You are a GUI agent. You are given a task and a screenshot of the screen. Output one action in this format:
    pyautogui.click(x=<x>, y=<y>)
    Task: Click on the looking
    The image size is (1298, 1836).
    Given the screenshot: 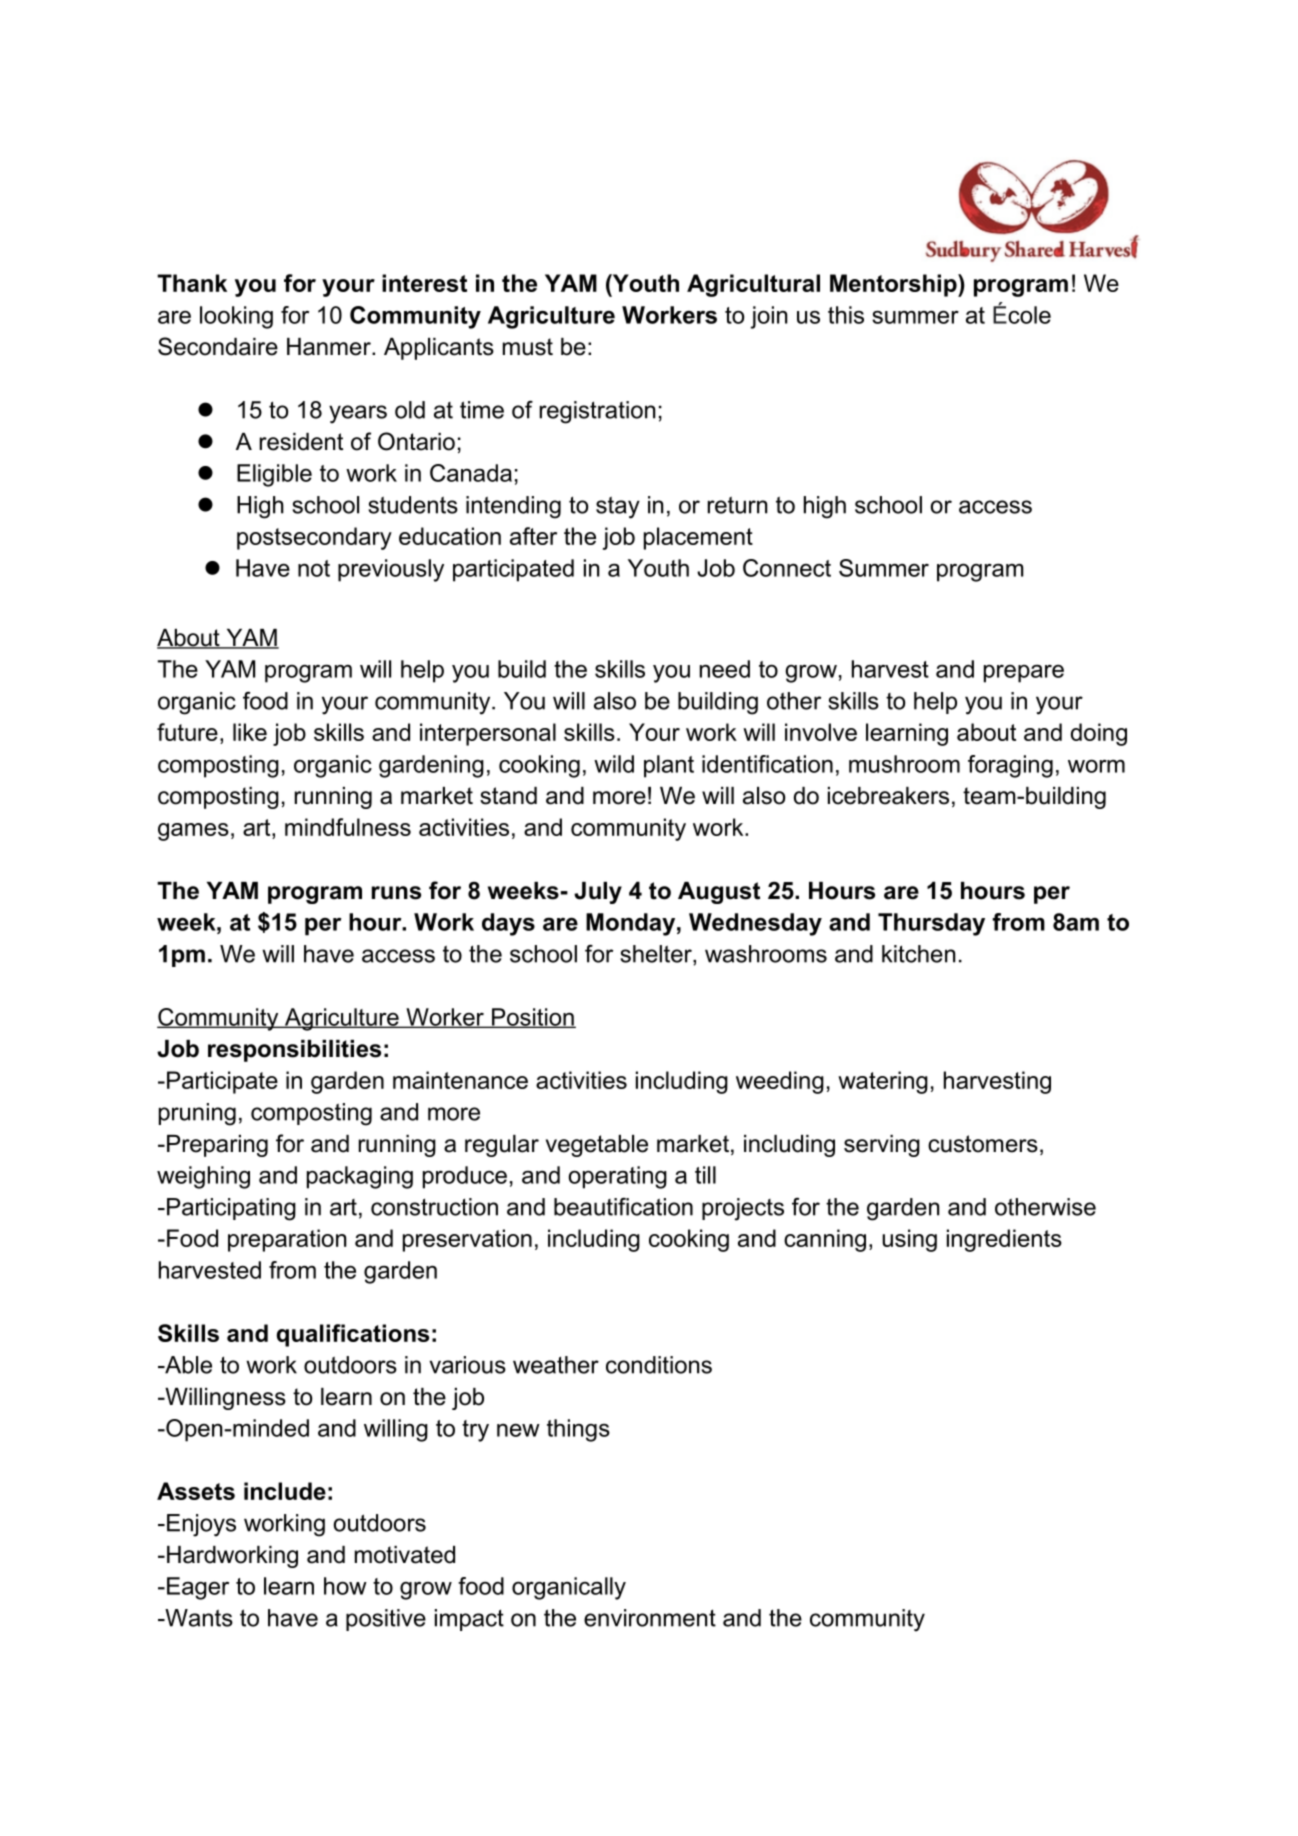 What is the action you would take?
    pyautogui.click(x=236, y=317)
